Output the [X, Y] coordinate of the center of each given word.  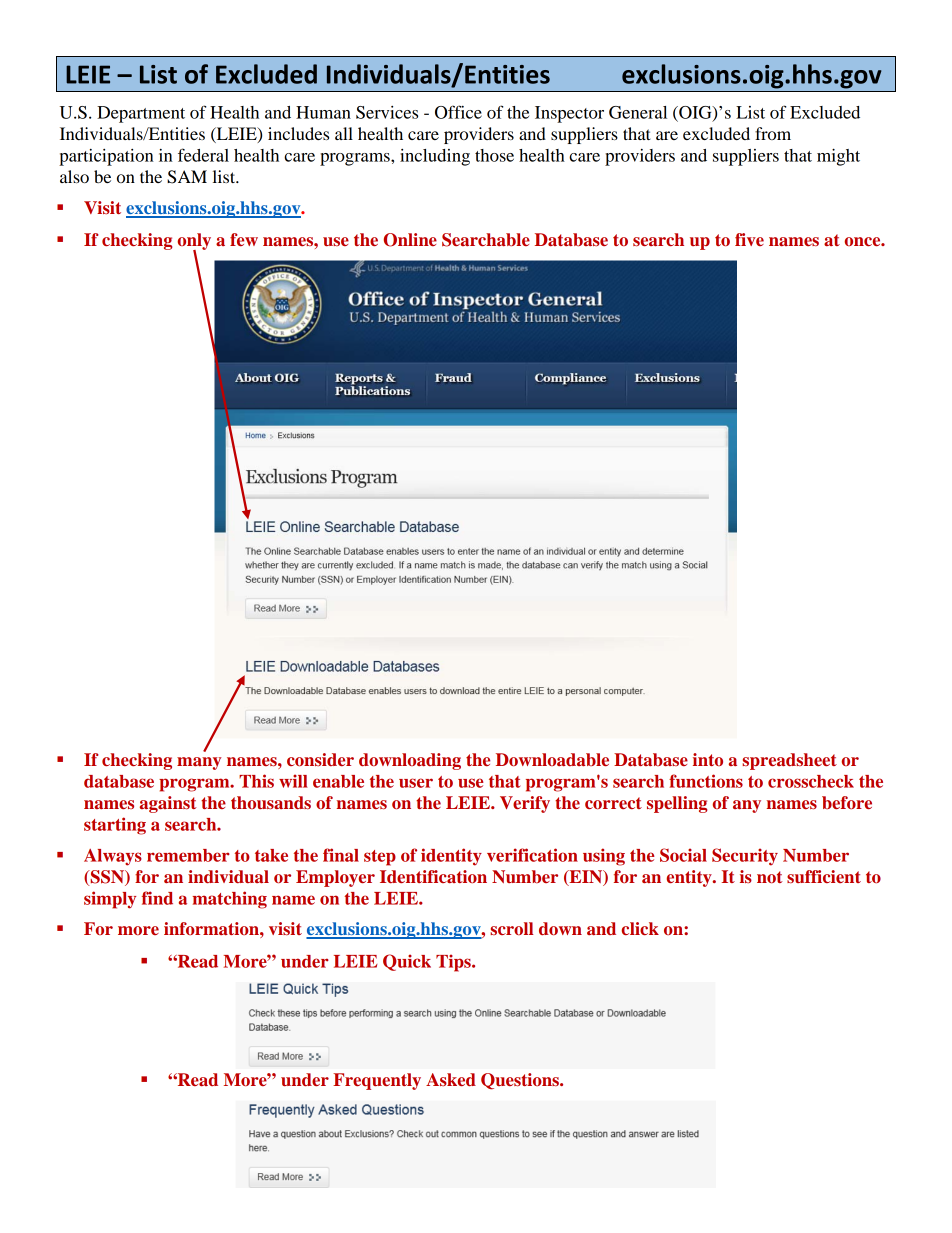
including [435, 157]
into [708, 759]
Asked [451, 1079]
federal [203, 155]
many [199, 763]
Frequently [377, 1081]
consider [320, 759]
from [773, 133]
